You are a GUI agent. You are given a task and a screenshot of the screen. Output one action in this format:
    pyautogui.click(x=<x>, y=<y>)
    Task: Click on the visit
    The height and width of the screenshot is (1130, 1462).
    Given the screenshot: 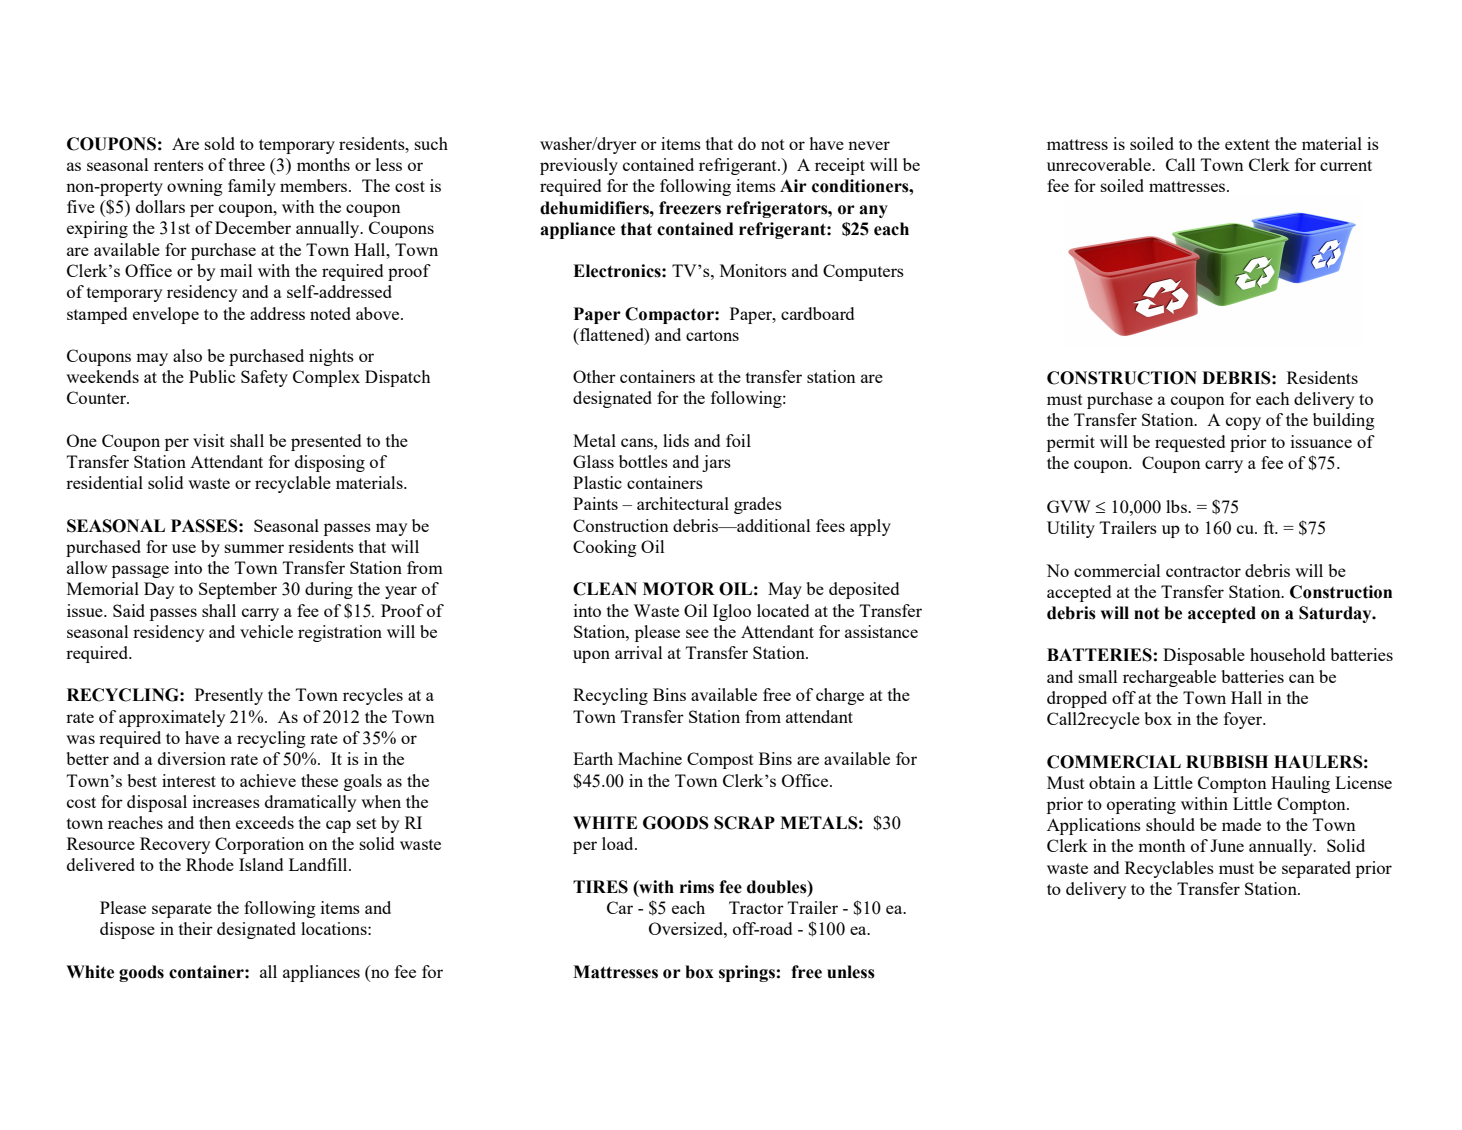 What is the action you would take?
    pyautogui.click(x=209, y=440)
